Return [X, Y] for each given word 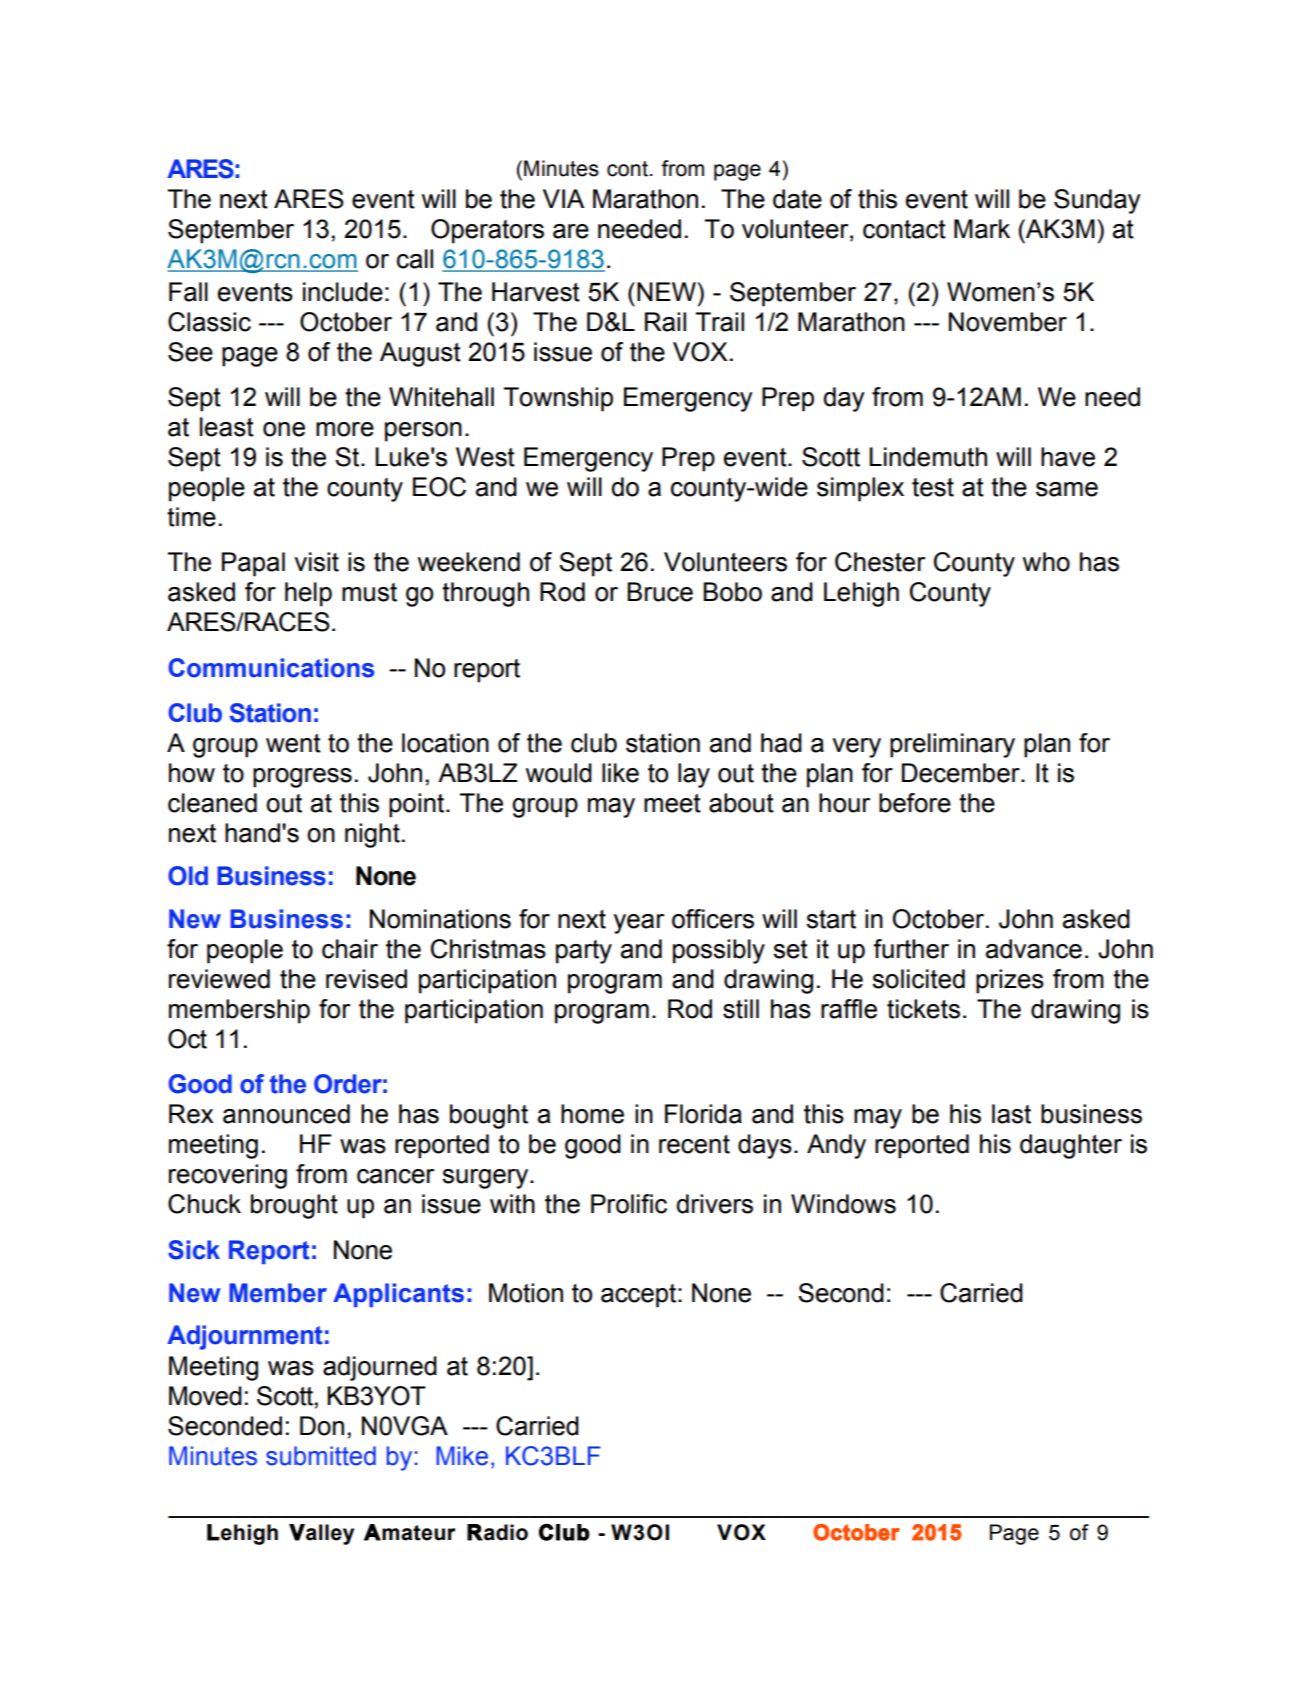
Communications [271, 668]
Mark [982, 229]
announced [286, 1114]
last [1011, 1114]
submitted [321, 1456]
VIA [563, 198]
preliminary [952, 745]
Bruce [660, 592]
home [592, 1114]
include [343, 292]
